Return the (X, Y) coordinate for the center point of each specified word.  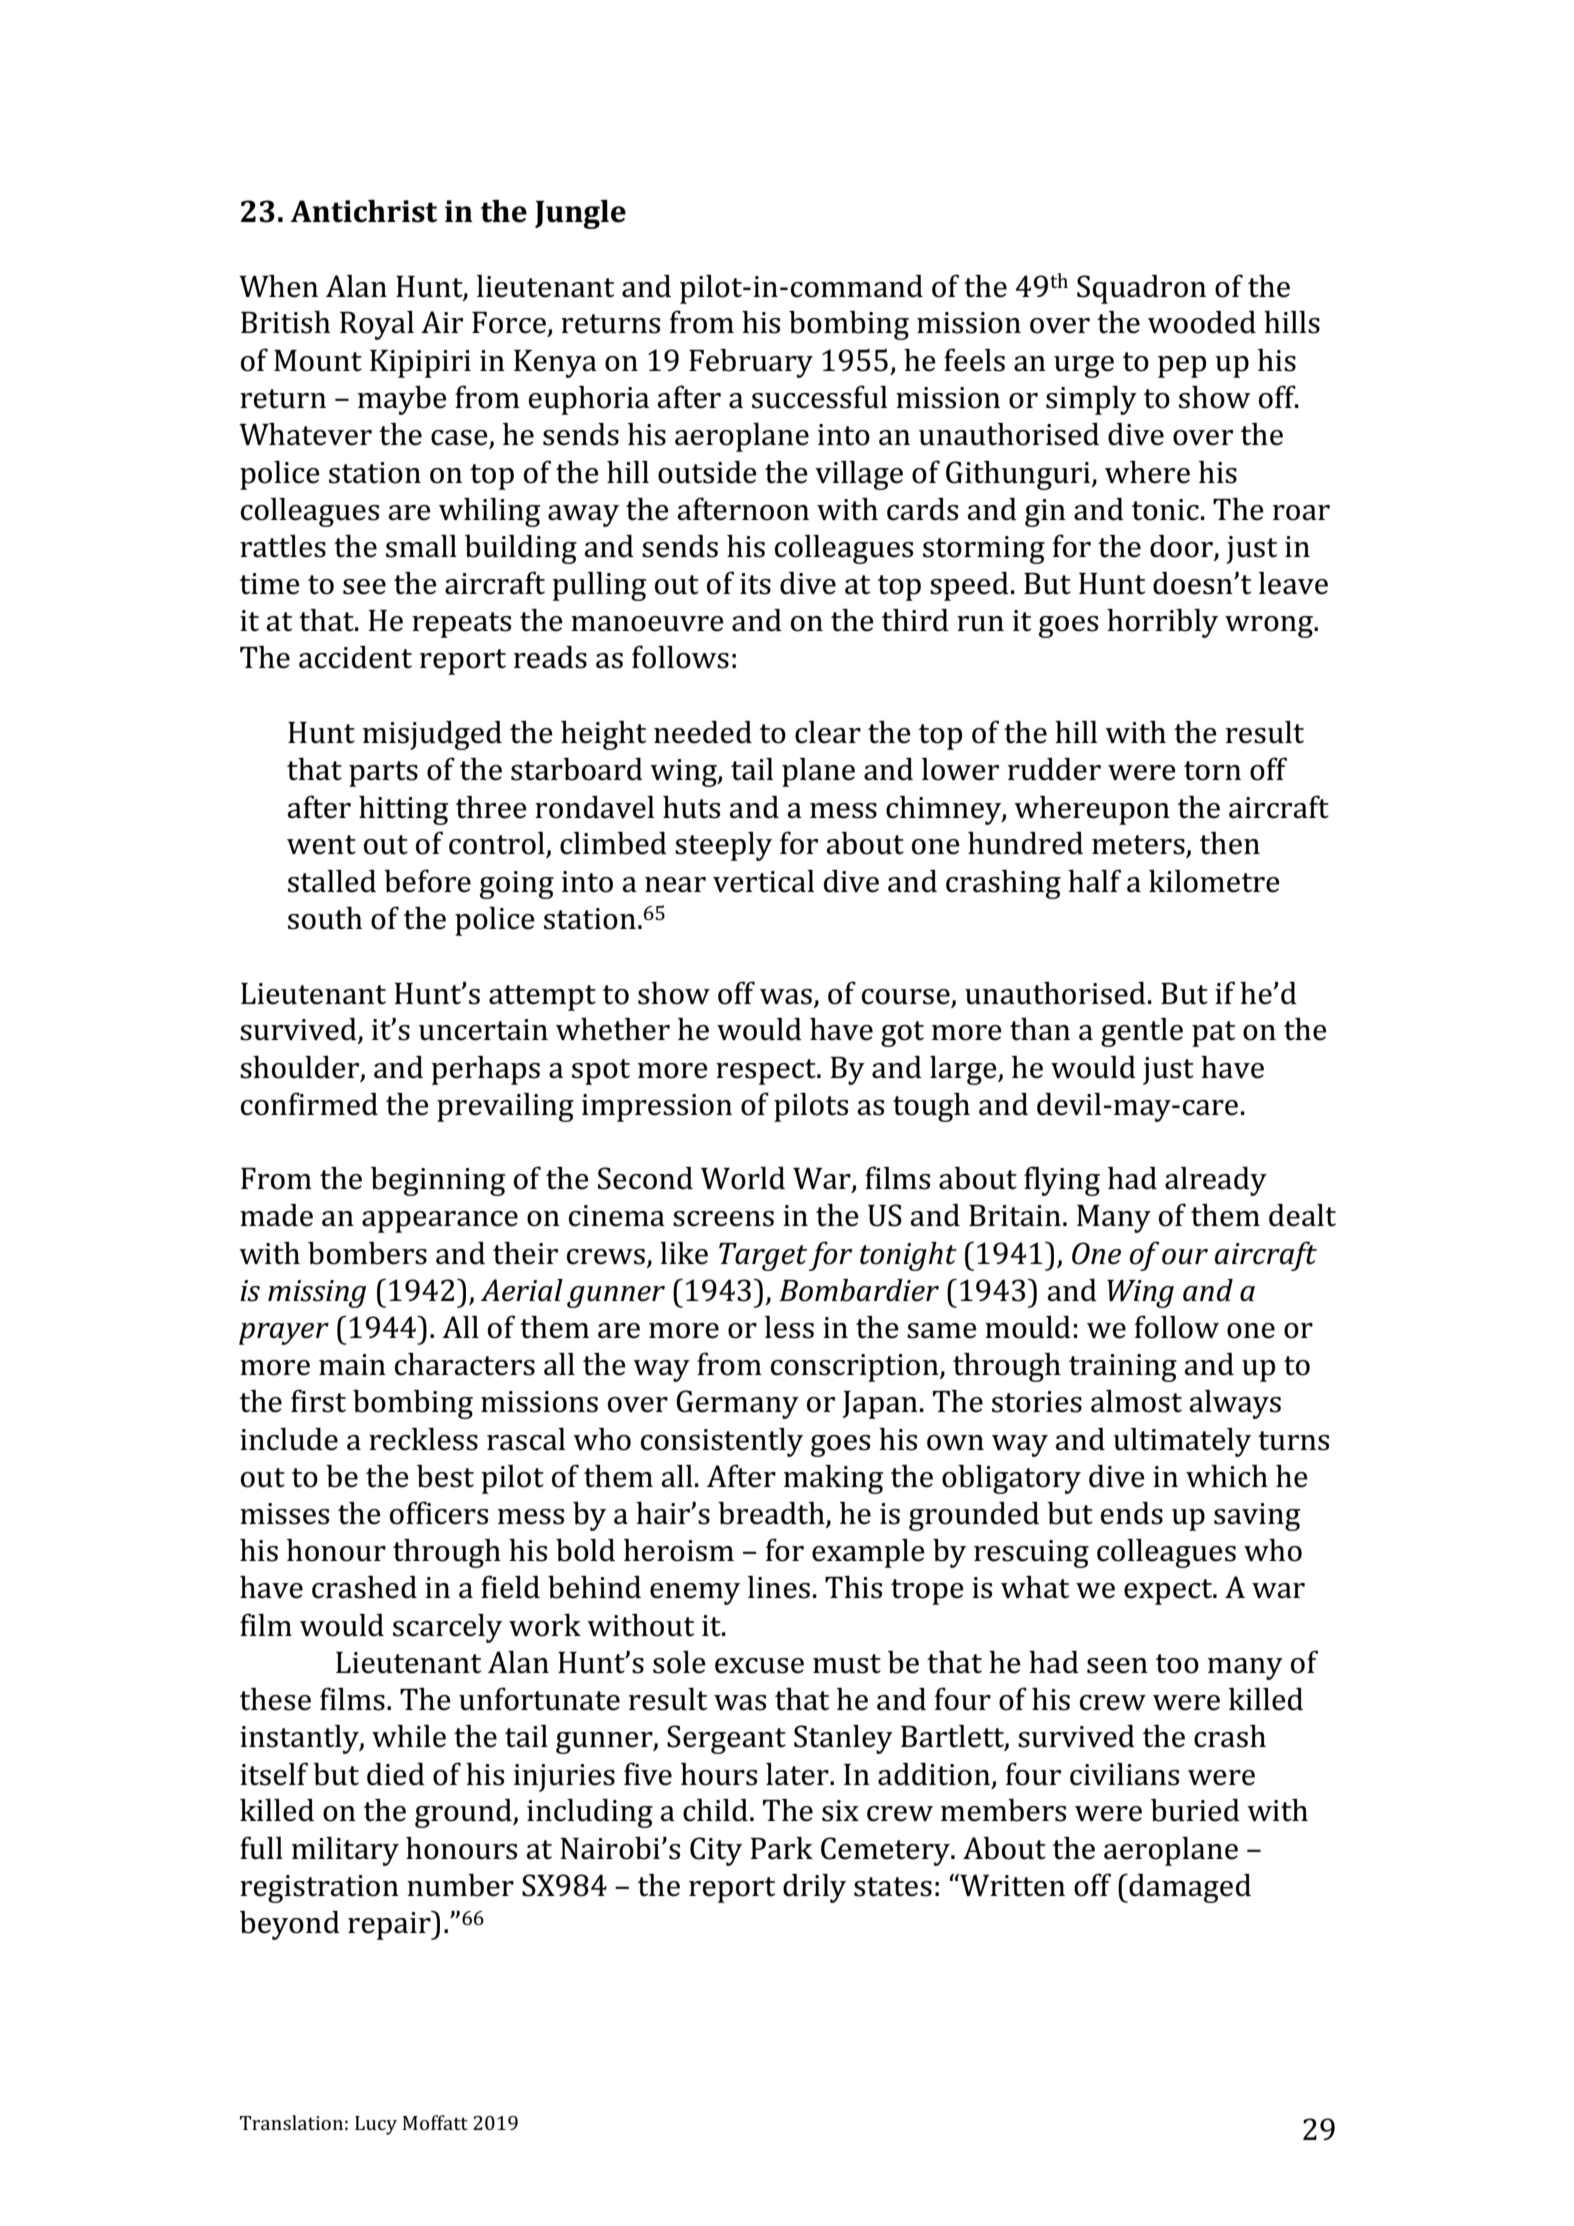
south (325, 918)
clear (828, 732)
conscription (856, 1368)
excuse (759, 1666)
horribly (1162, 623)
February (751, 363)
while (409, 1736)
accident (355, 657)
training (1123, 1368)
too (1177, 1664)
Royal (377, 325)
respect (767, 1072)
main (352, 1365)
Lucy (376, 2125)
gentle (1142, 1032)
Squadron (1141, 289)
